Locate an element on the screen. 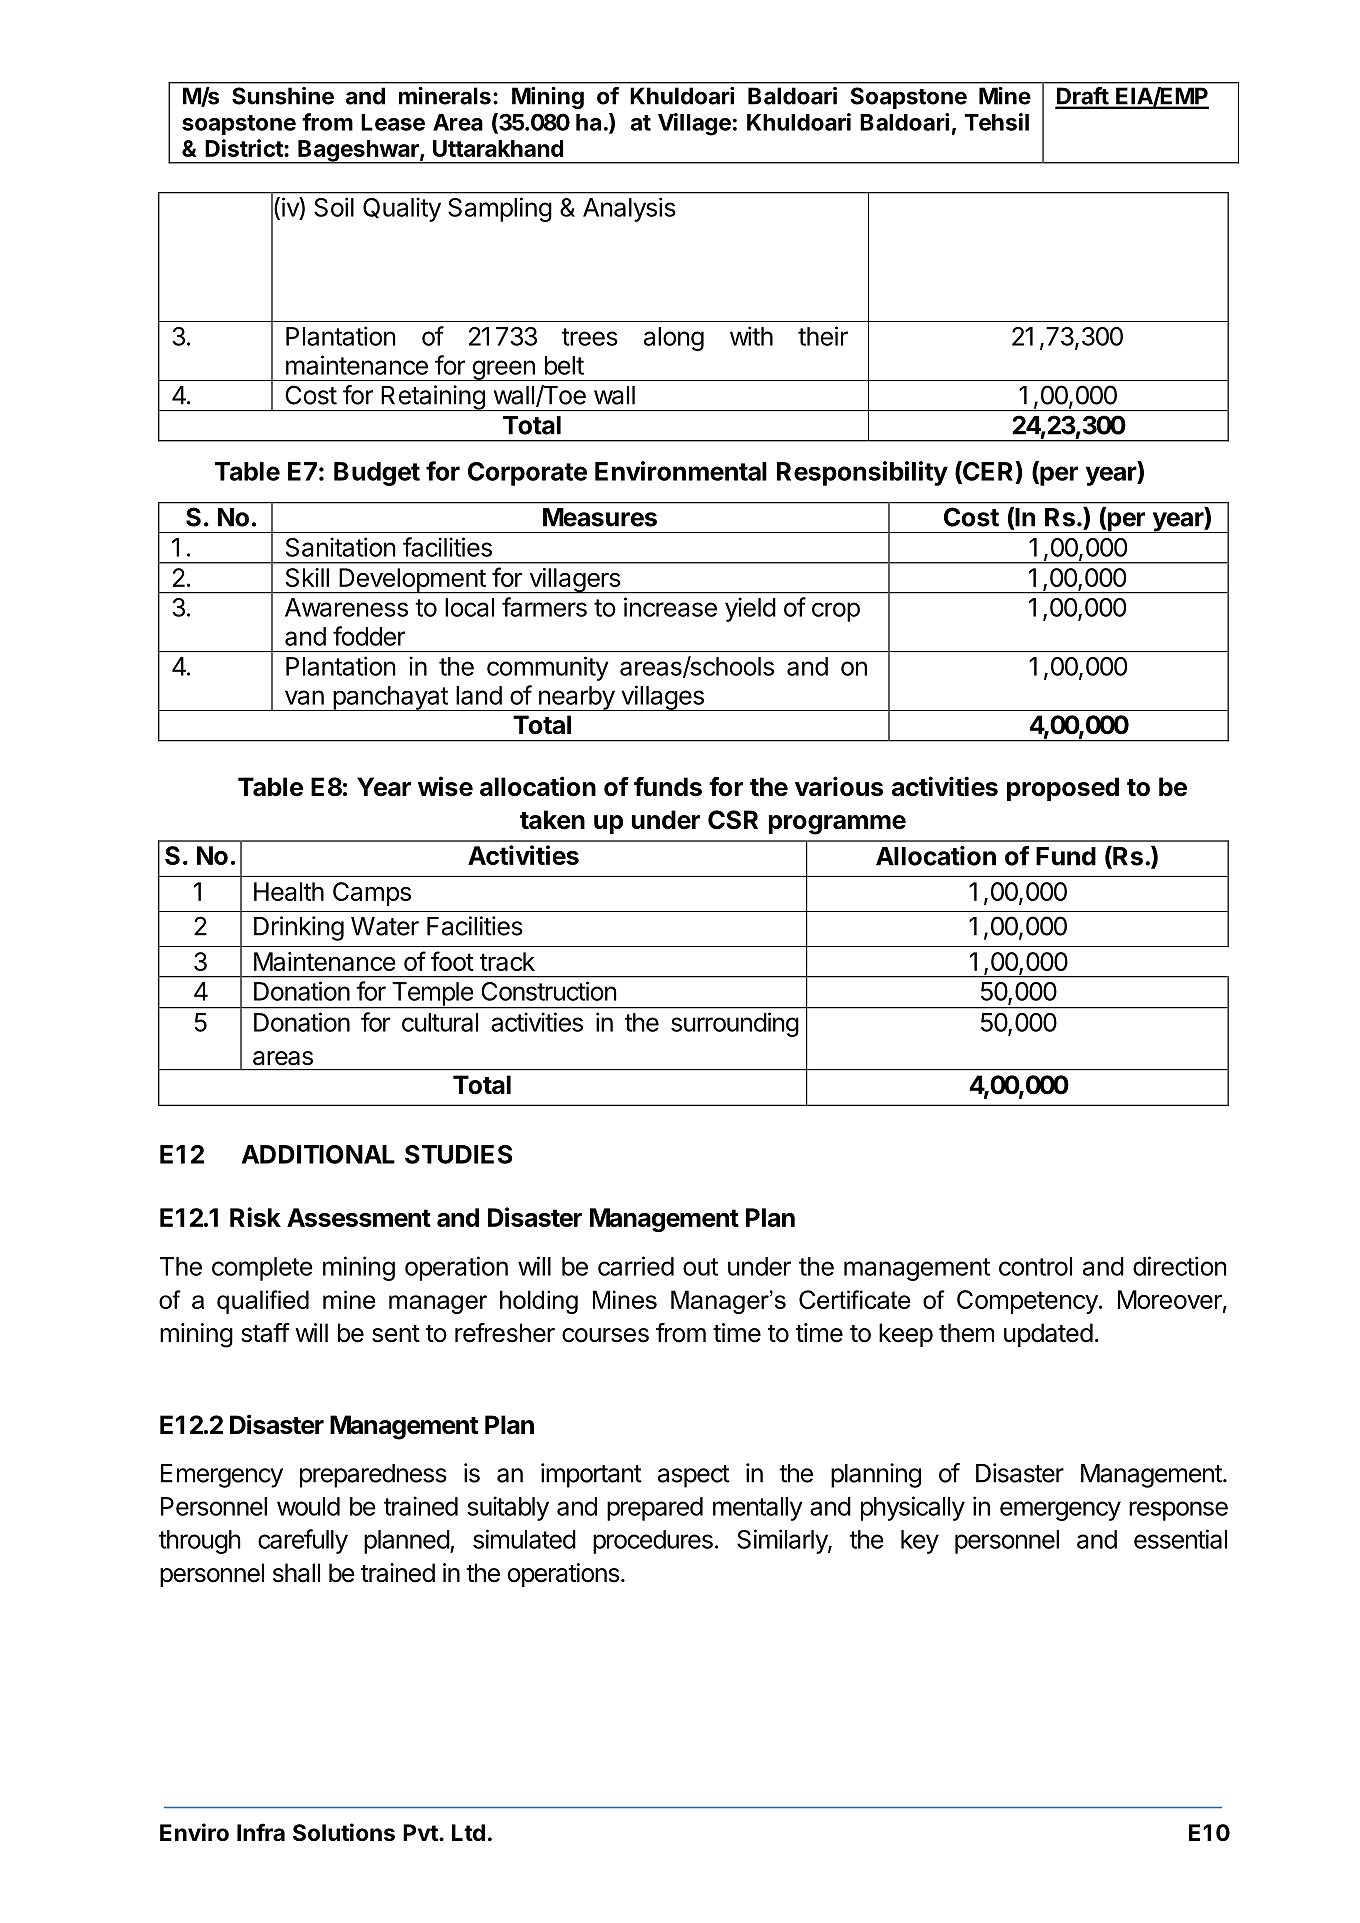 Image resolution: width=1360 pixels, height=1923 pixels. Assessment is located at coordinates (359, 1217).
